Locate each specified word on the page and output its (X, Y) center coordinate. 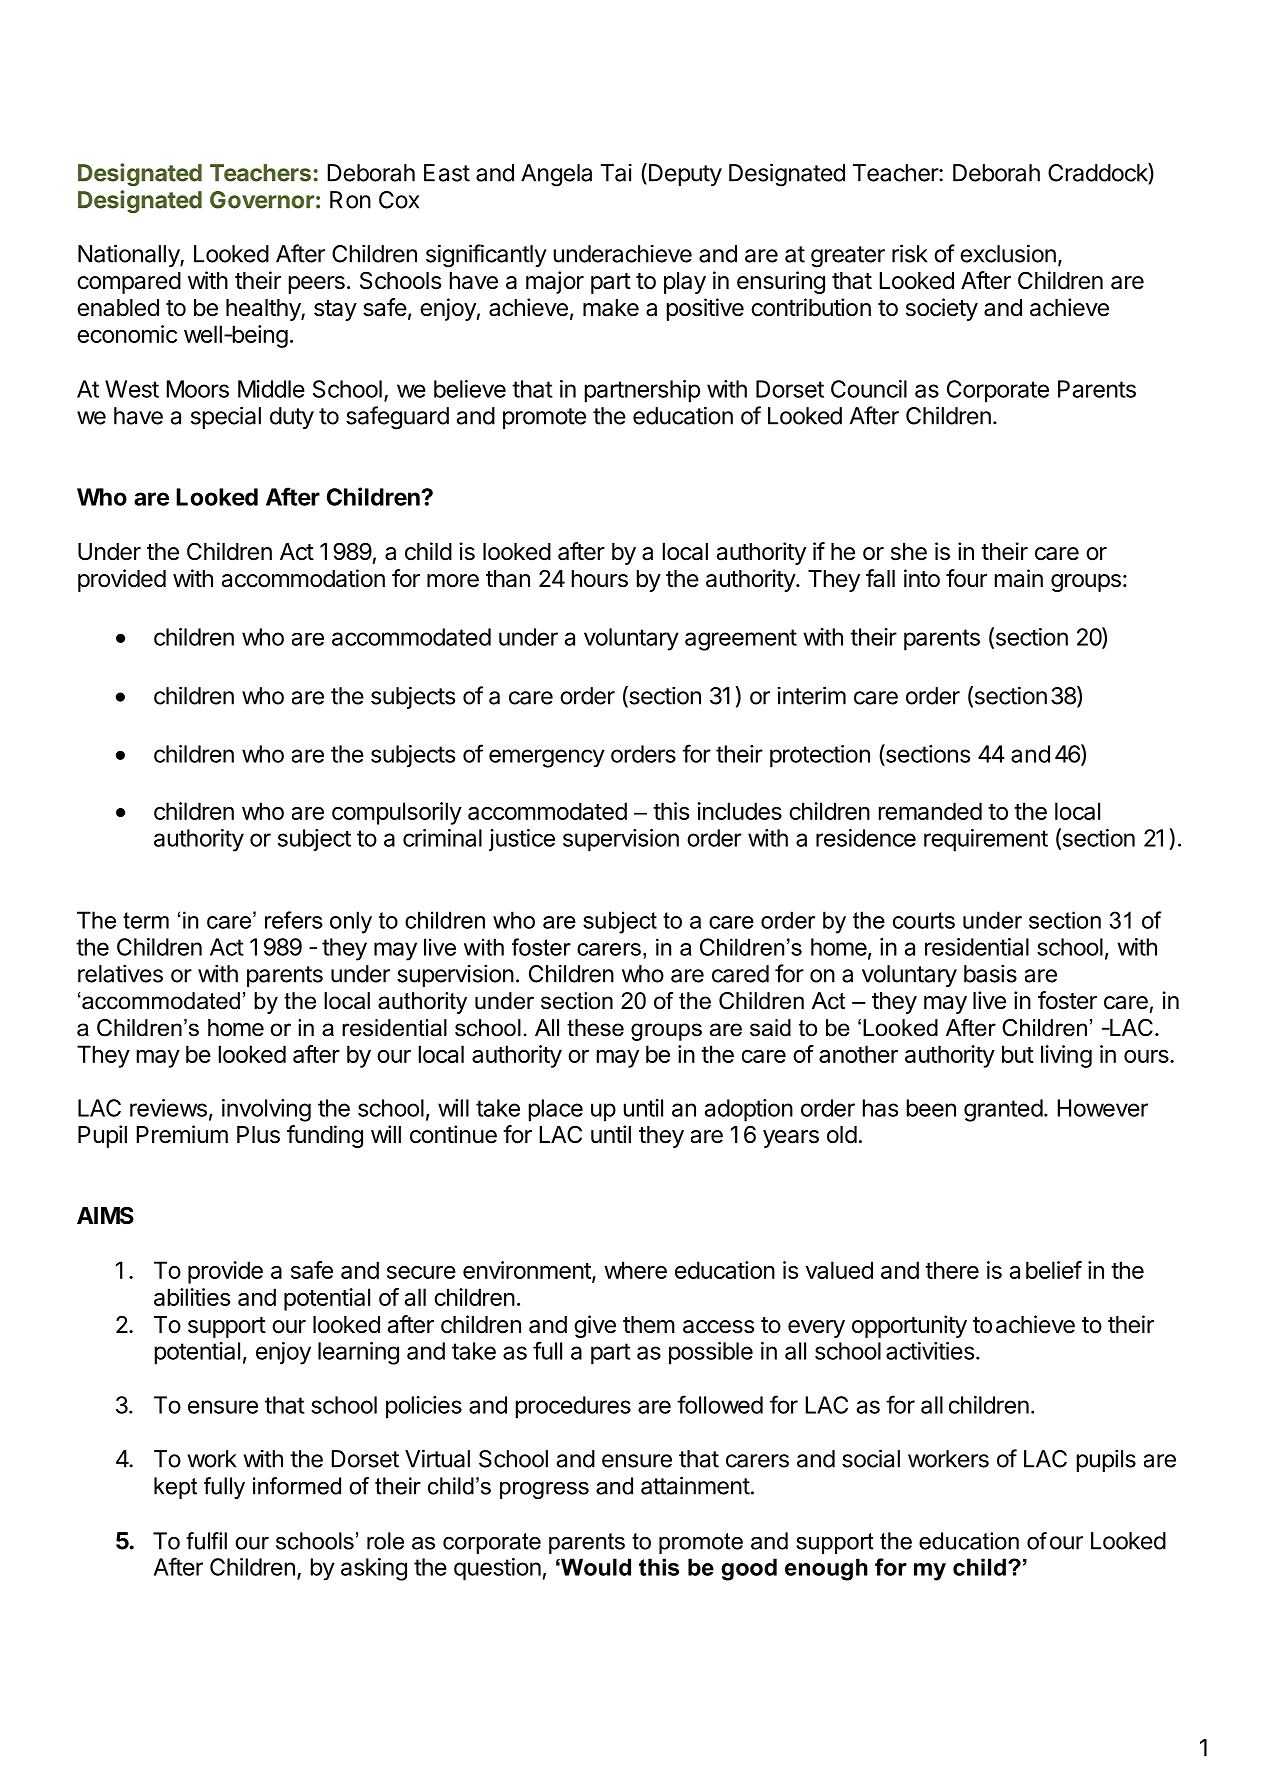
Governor (262, 200)
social (871, 1458)
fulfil (206, 1541)
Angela (556, 175)
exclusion (1008, 253)
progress (544, 1490)
